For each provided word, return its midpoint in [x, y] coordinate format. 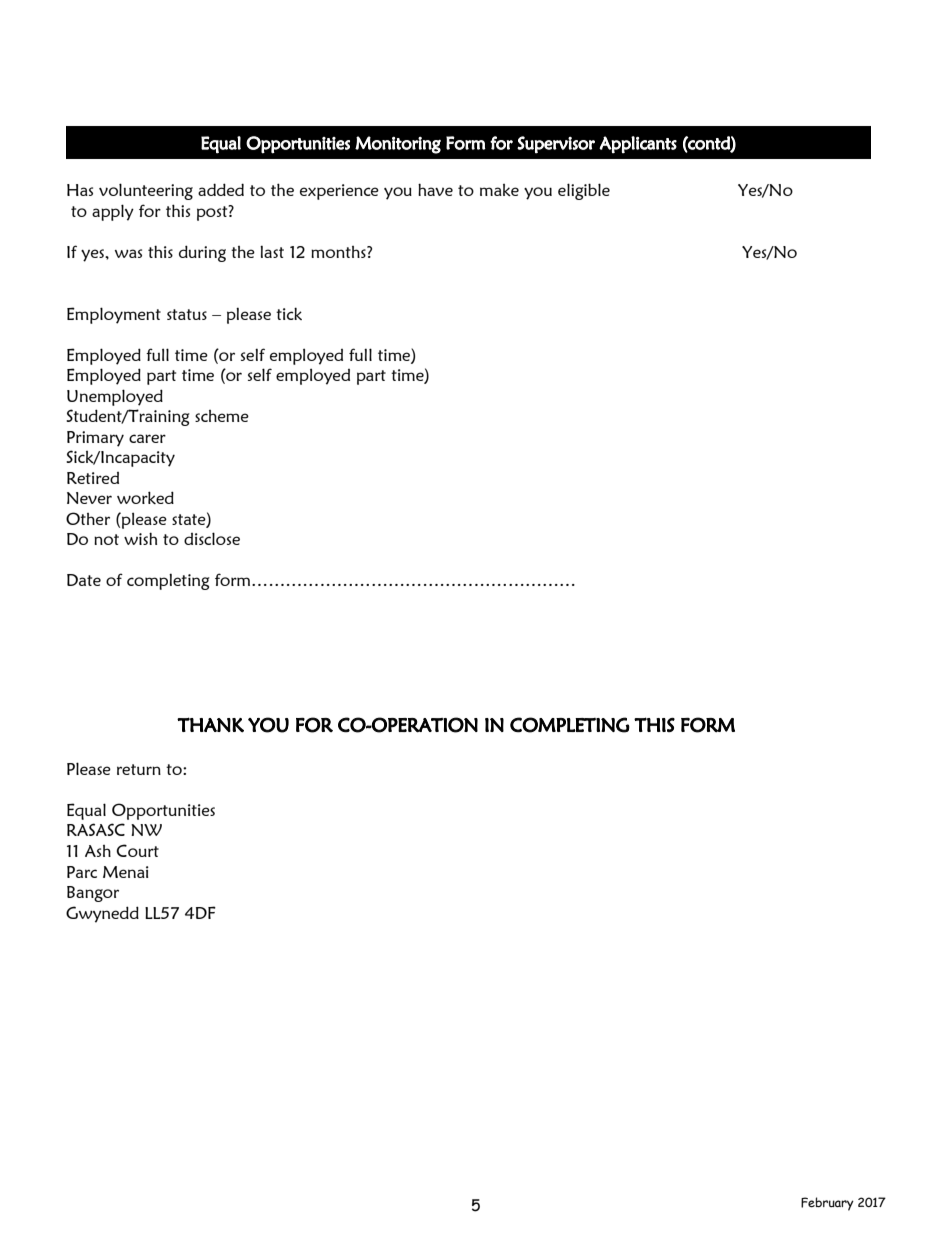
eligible [584, 191]
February [827, 1204]
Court [137, 850]
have [435, 189]
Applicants [638, 145]
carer [147, 438]
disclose [212, 538]
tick [289, 313]
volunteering [146, 191]
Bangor [93, 894]
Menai [126, 872]
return [139, 769]
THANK [210, 725]
